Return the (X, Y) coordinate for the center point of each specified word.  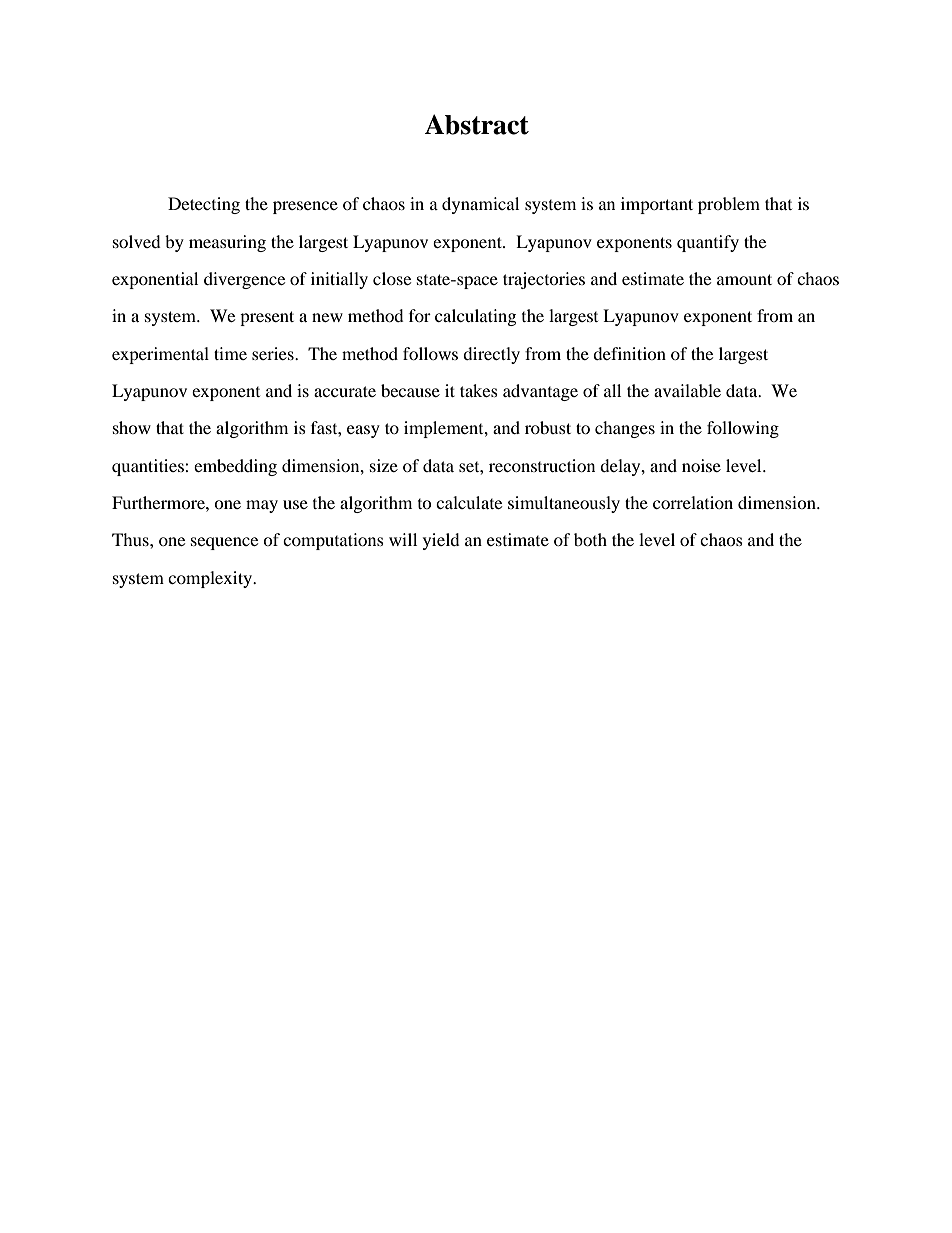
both (590, 539)
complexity (211, 579)
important (657, 205)
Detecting (204, 205)
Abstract (476, 124)
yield (441, 541)
